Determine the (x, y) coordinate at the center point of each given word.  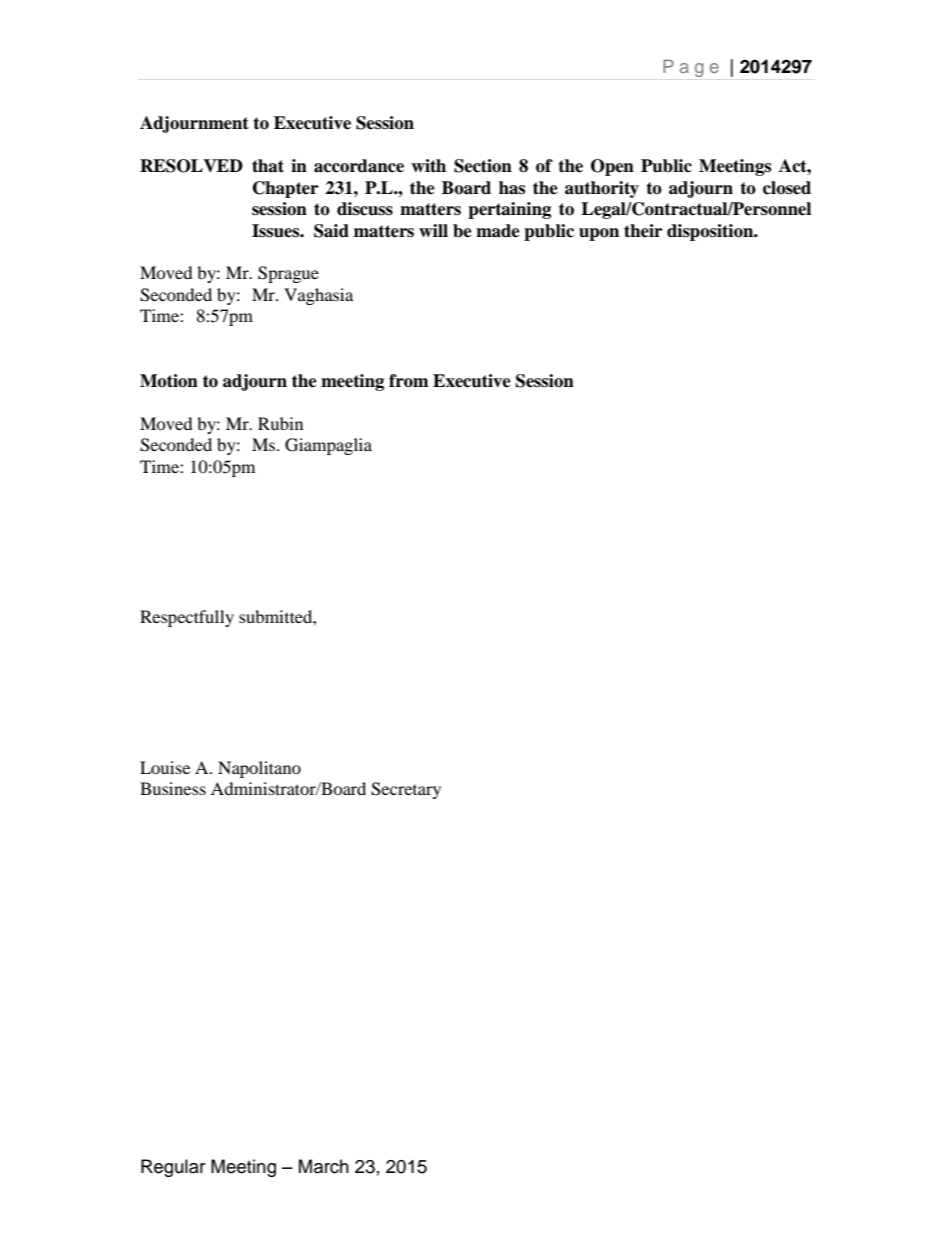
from (409, 381)
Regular (173, 1168)
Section (483, 166)
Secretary (406, 790)
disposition (711, 232)
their (643, 231)
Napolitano (259, 769)
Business (173, 788)
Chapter (285, 189)
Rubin (280, 423)
